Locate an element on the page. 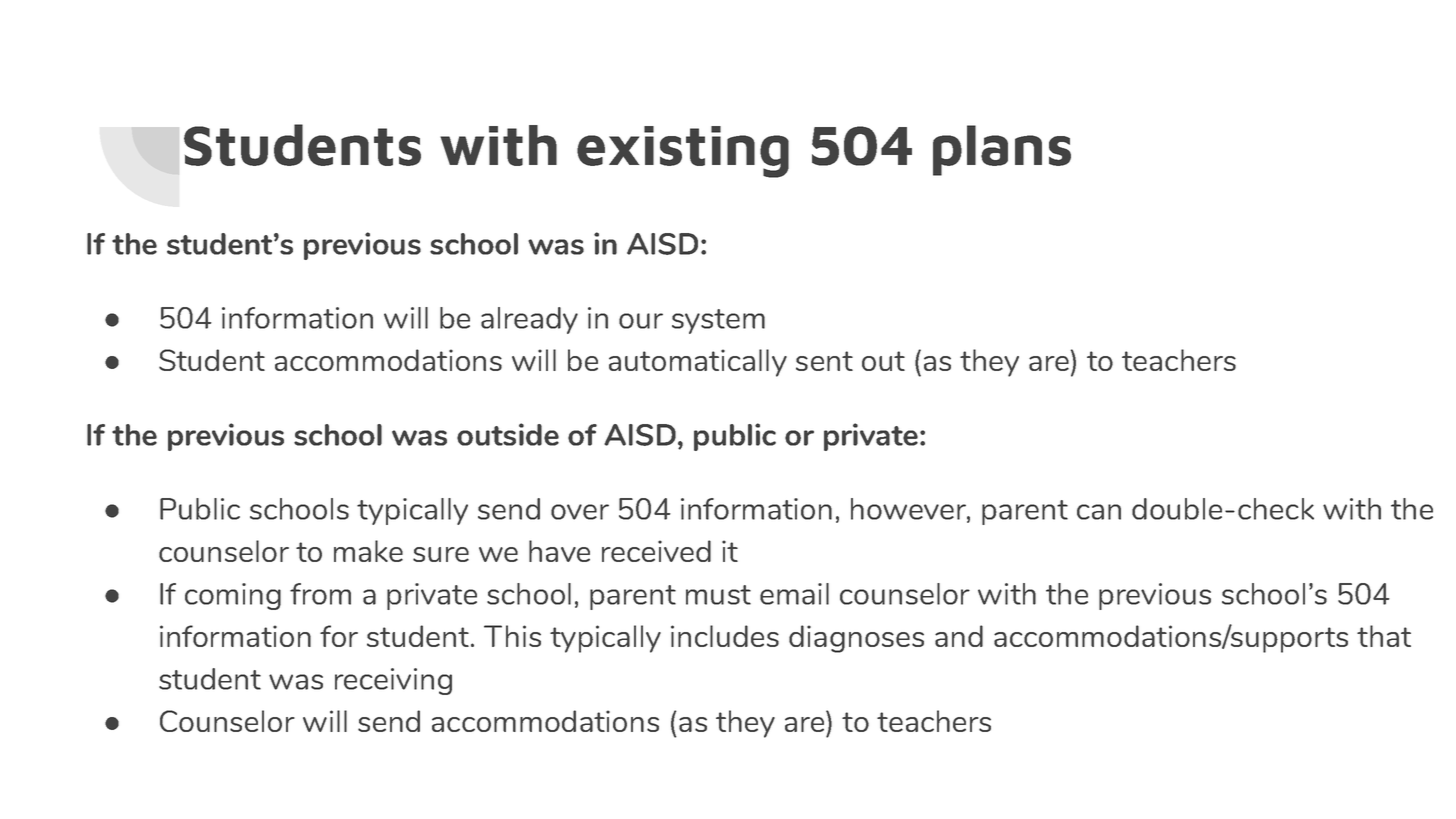  automatically is located at coordinates (698, 363).
